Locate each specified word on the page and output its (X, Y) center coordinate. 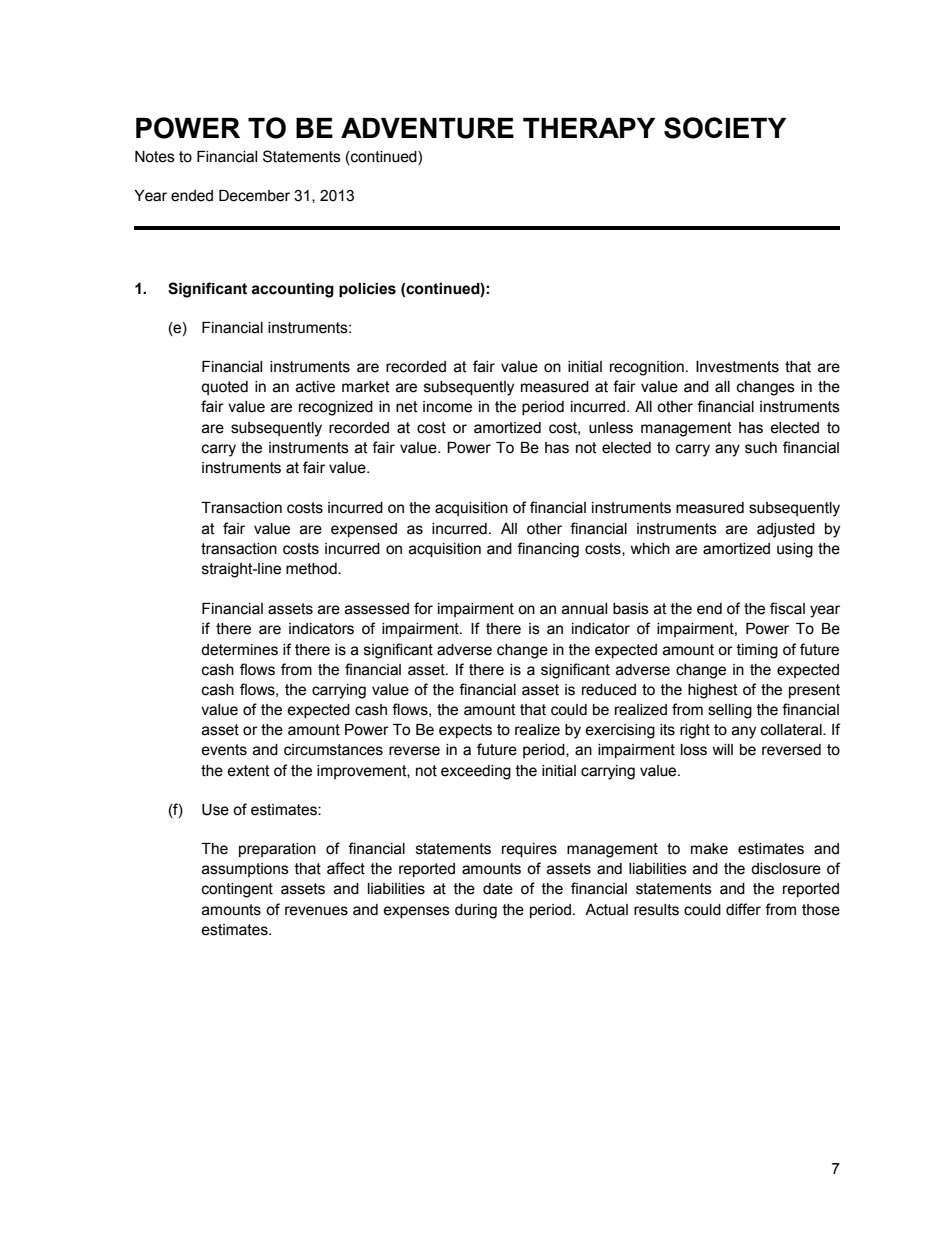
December (254, 196)
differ (743, 909)
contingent (237, 890)
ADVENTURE (427, 128)
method (312, 569)
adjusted (786, 530)
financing (548, 550)
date (498, 889)
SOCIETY (725, 128)
